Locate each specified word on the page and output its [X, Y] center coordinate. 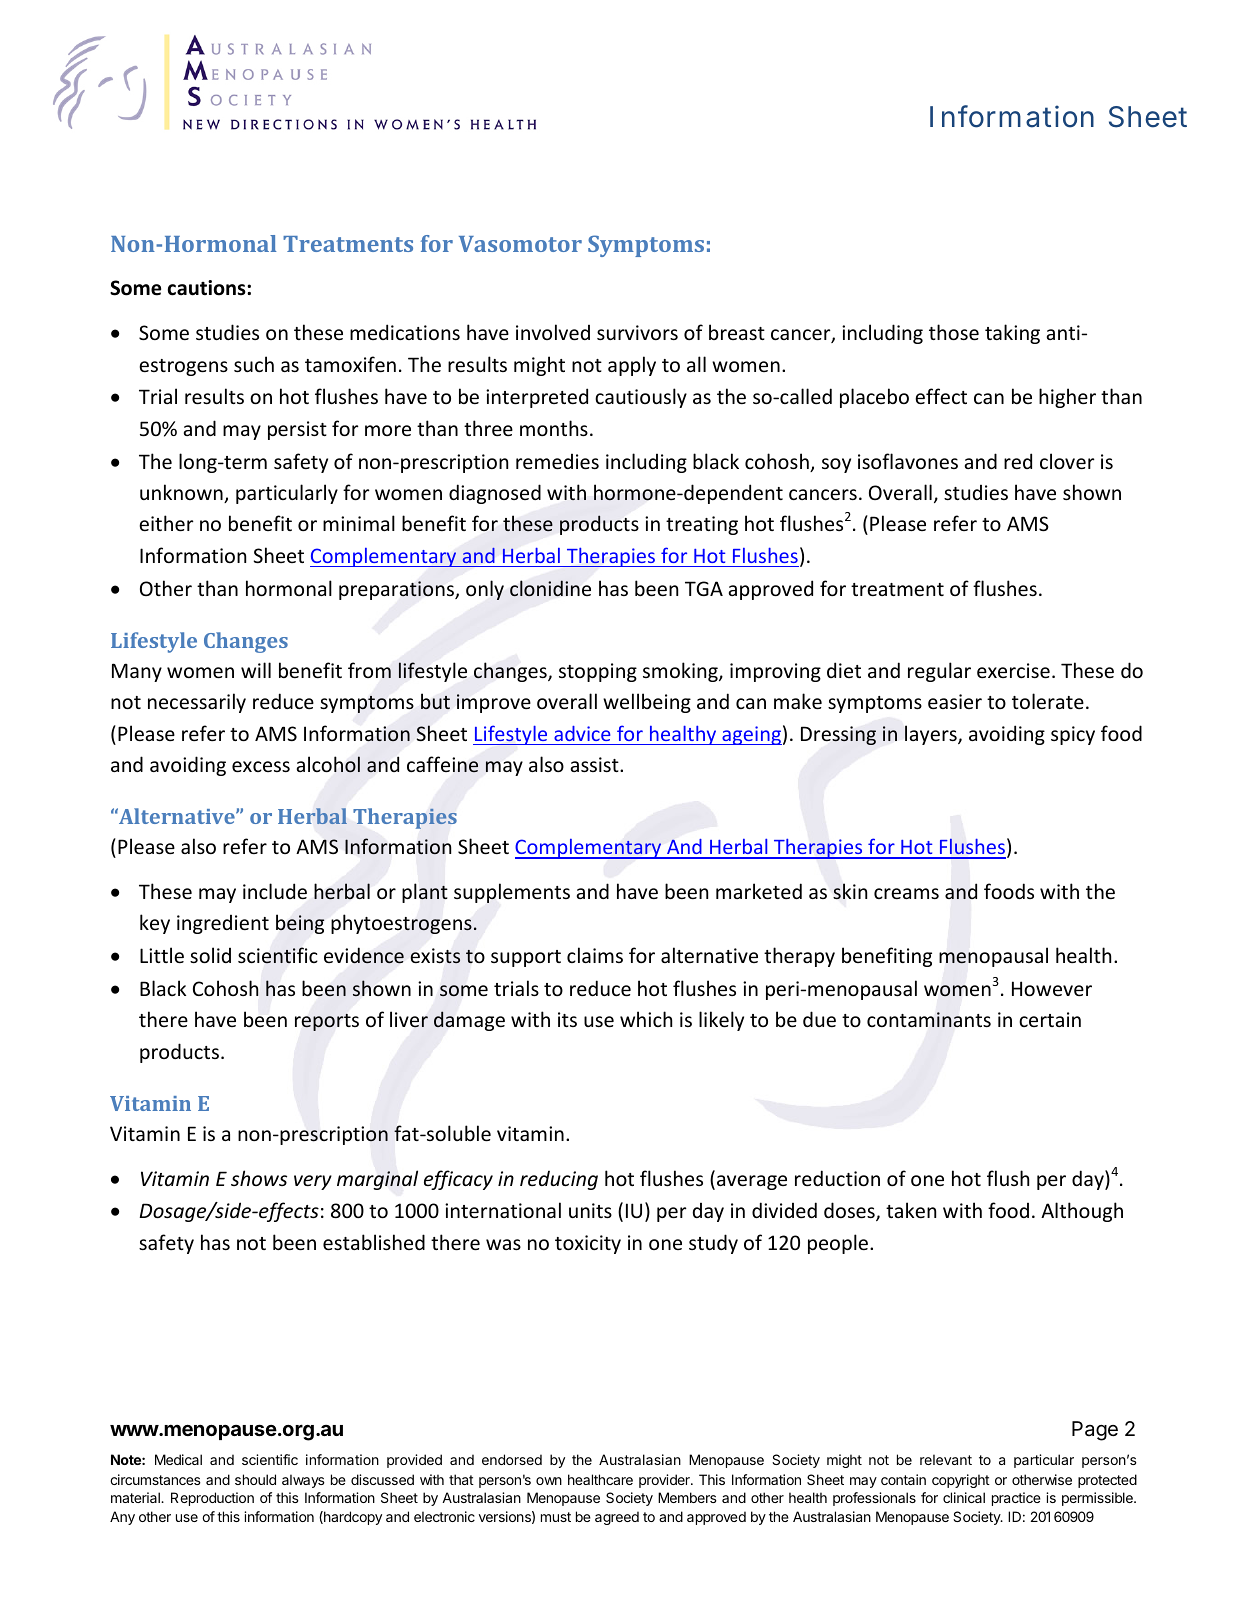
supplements [512, 893]
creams [906, 893]
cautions [208, 288]
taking [1012, 334]
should [255, 1479]
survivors [637, 332]
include [275, 891]
